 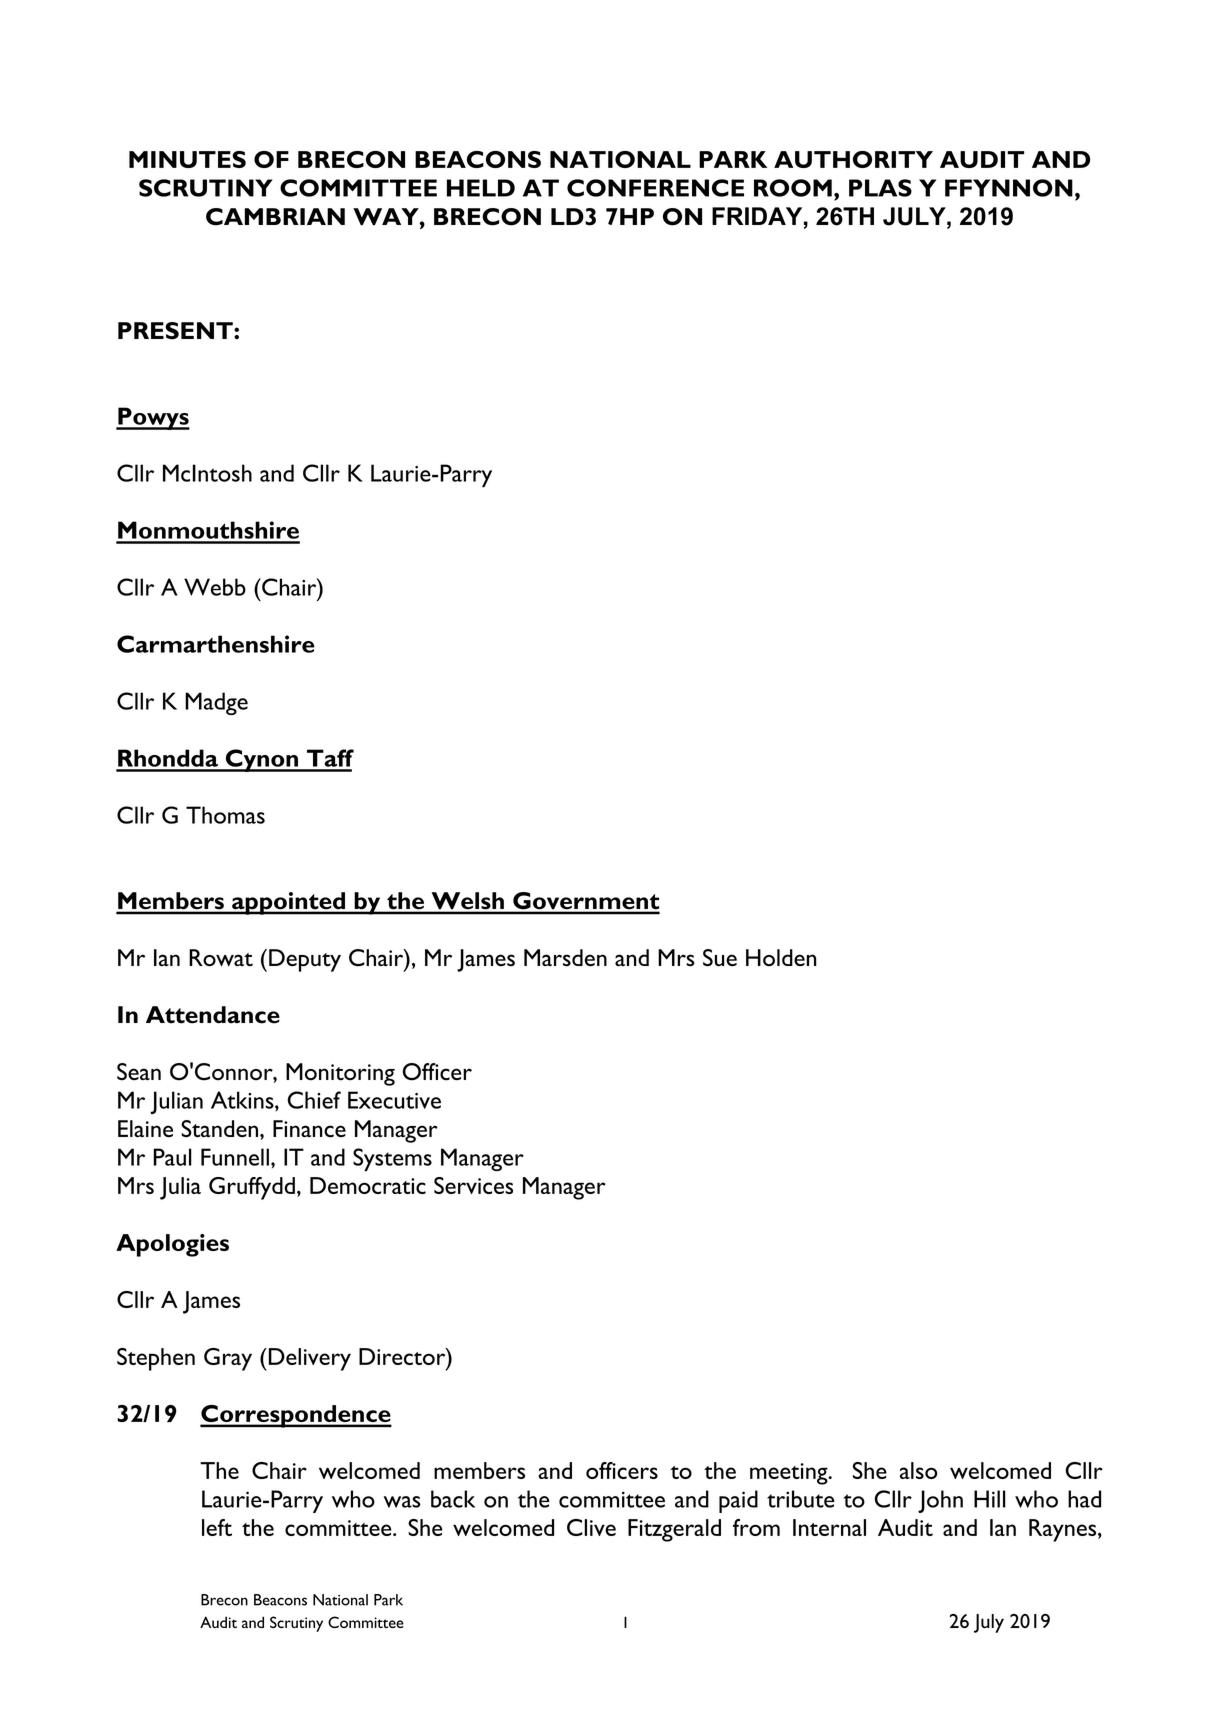 What do you see at coordinates (880, 188) in the image?
I see `PLAS` at bounding box center [880, 188].
